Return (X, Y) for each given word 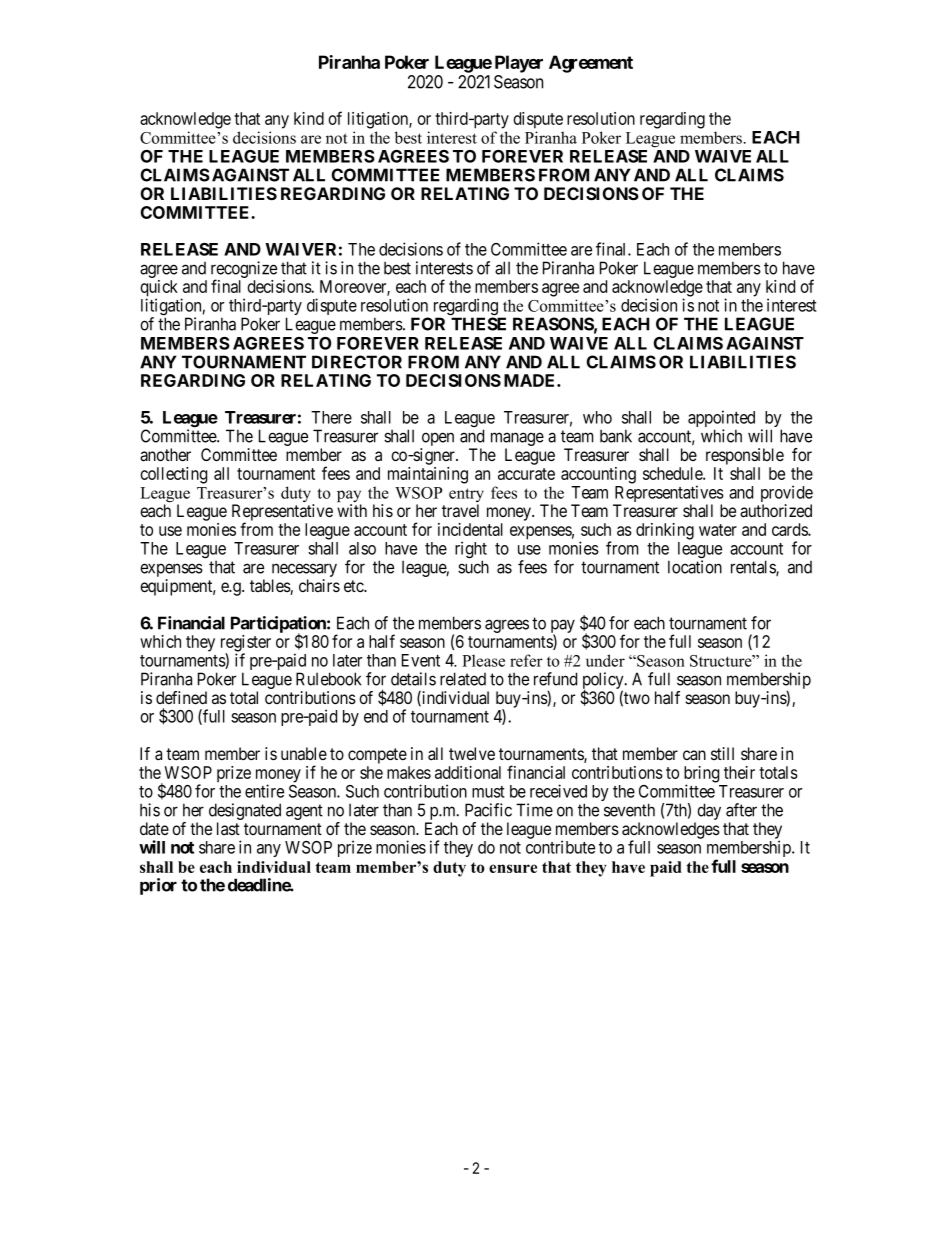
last (228, 828)
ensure (513, 868)
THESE (478, 324)
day (708, 813)
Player (519, 64)
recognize (244, 270)
